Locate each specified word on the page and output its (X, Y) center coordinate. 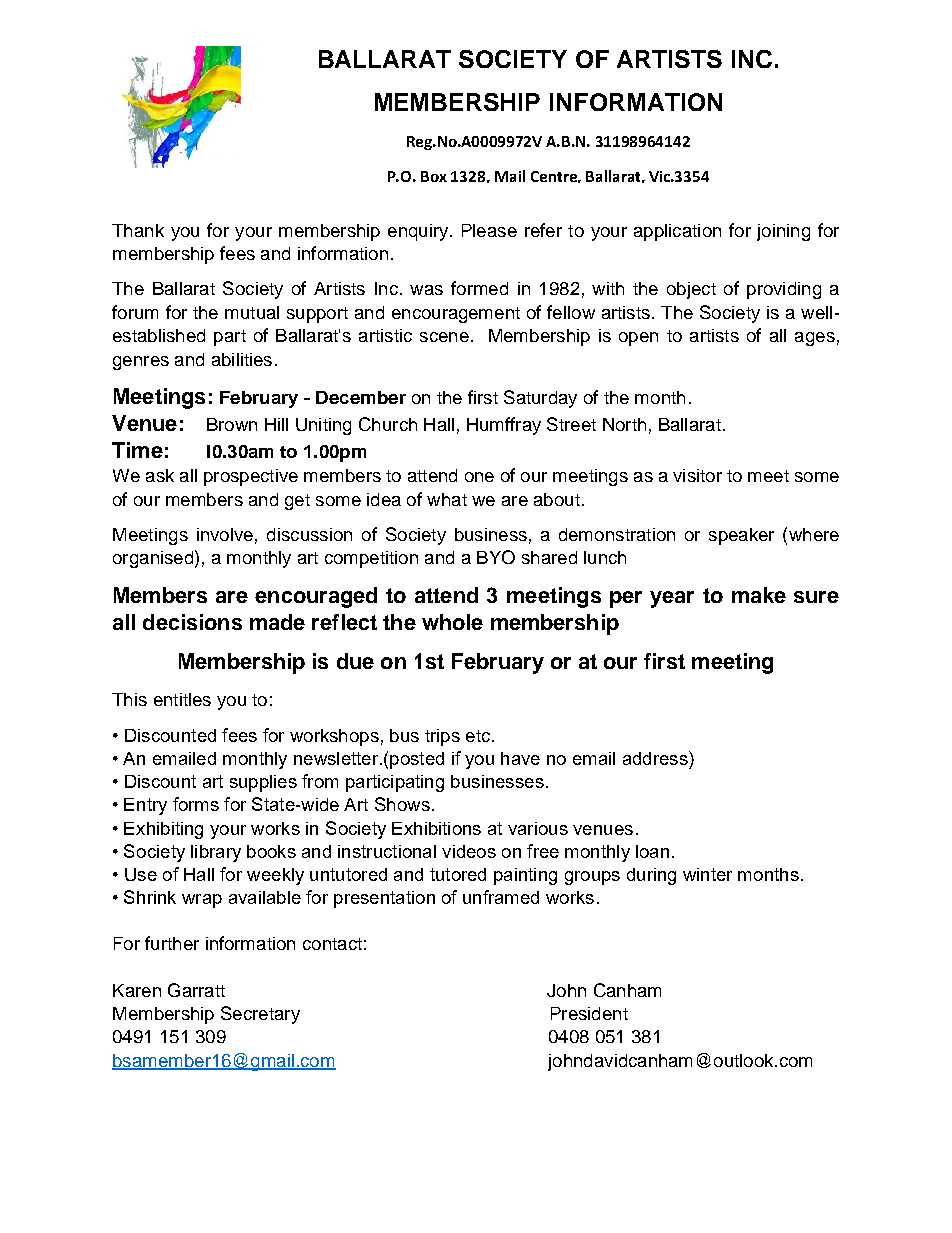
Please (489, 230)
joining (783, 232)
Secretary (260, 1015)
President (589, 1013)
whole (452, 622)
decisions (192, 622)
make (759, 595)
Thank (138, 230)
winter (707, 874)
